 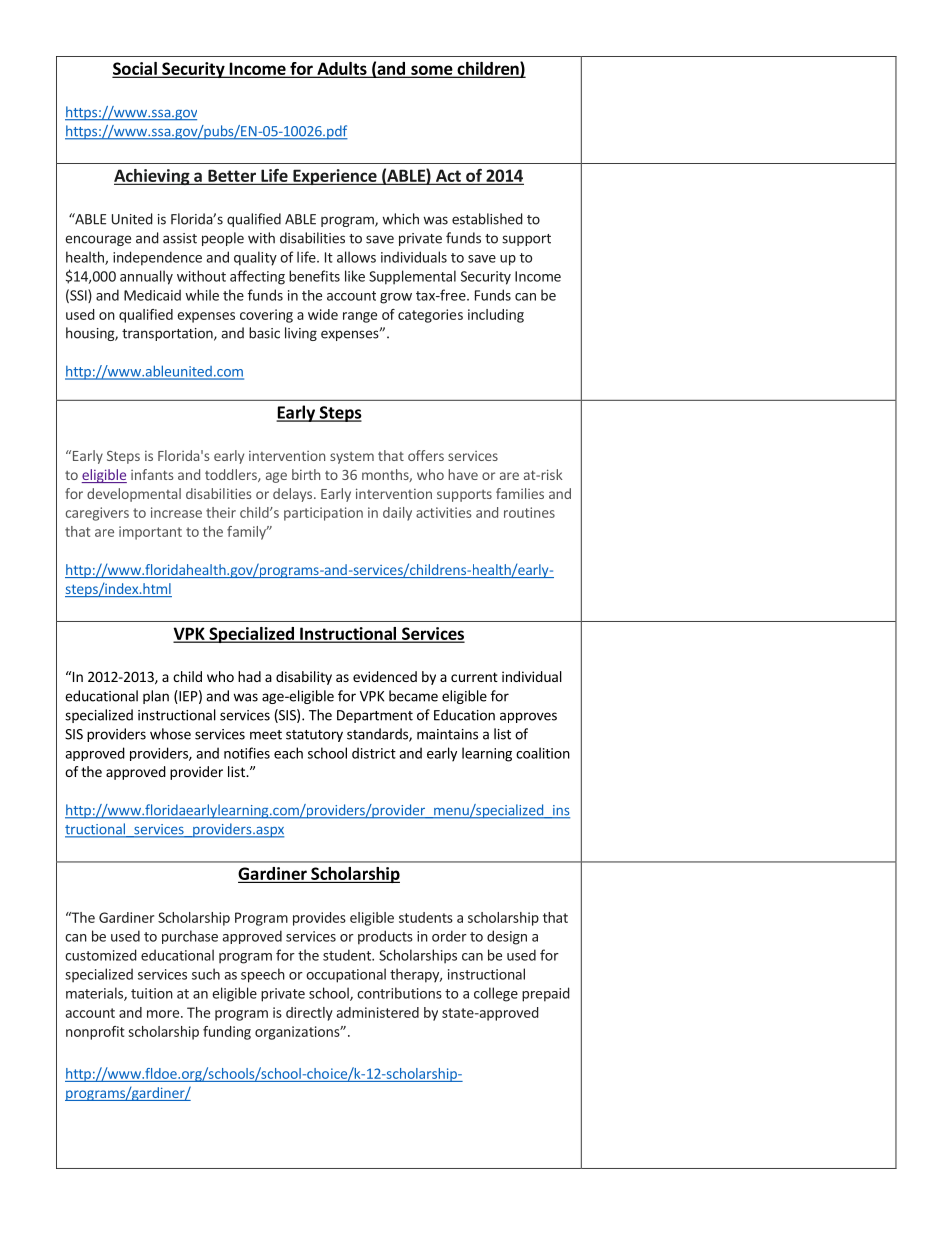 I want to click on some, so click(x=432, y=71).
